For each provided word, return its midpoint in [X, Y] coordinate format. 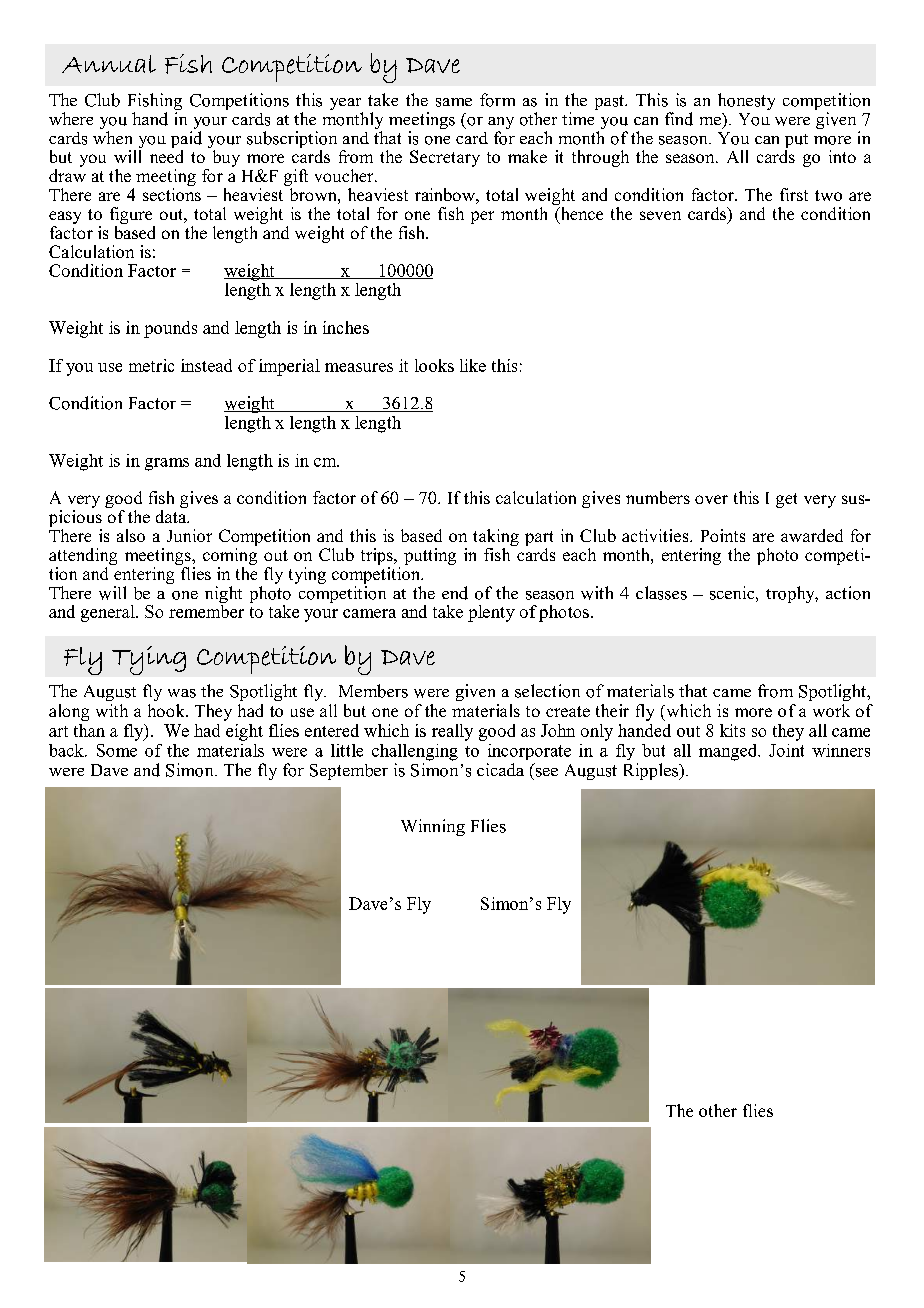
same [454, 102]
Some [117, 750]
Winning [433, 827]
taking [496, 539]
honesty [746, 101]
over [711, 499]
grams [167, 464]
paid [186, 141]
